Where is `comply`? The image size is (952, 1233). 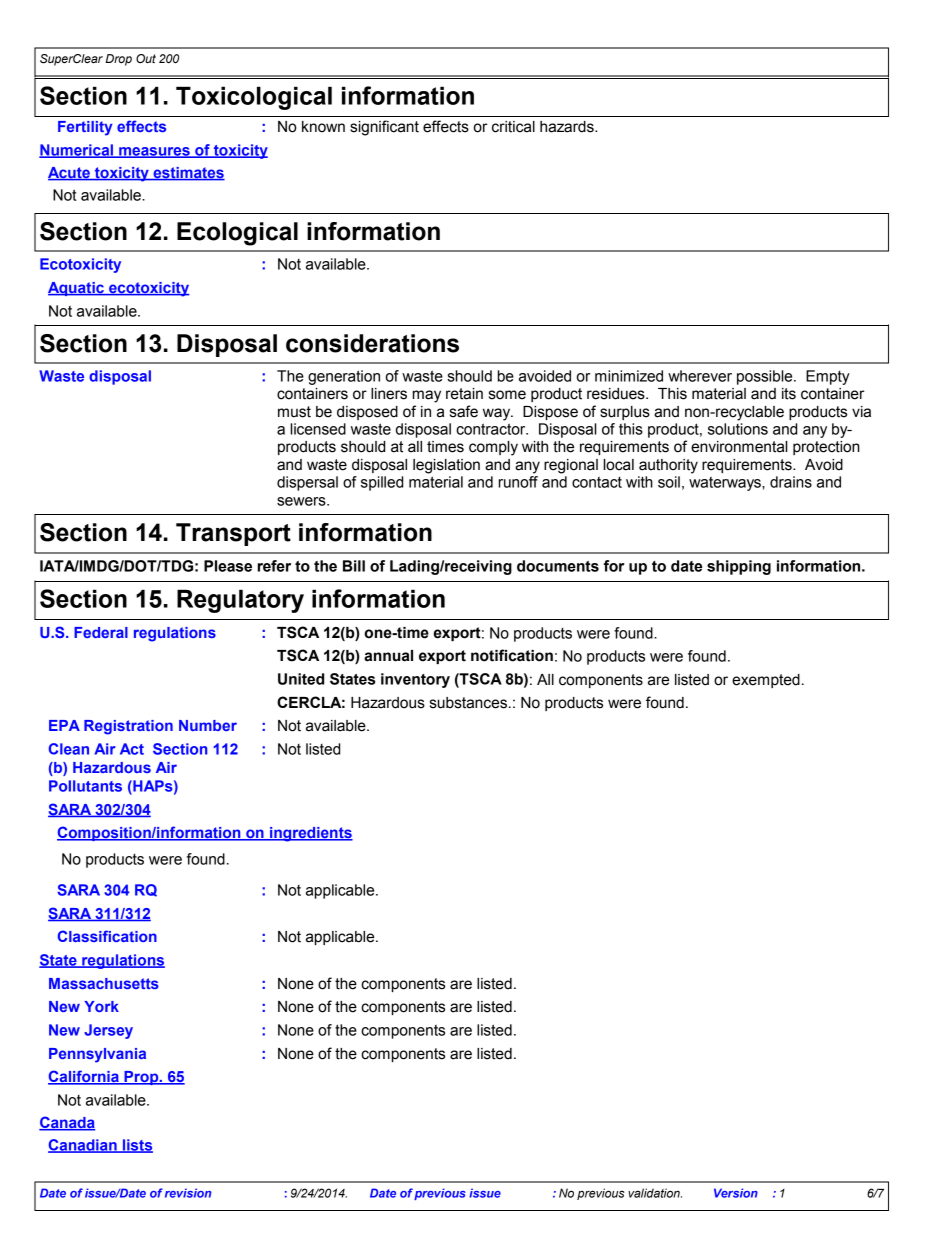 comply is located at coordinates (493, 448).
